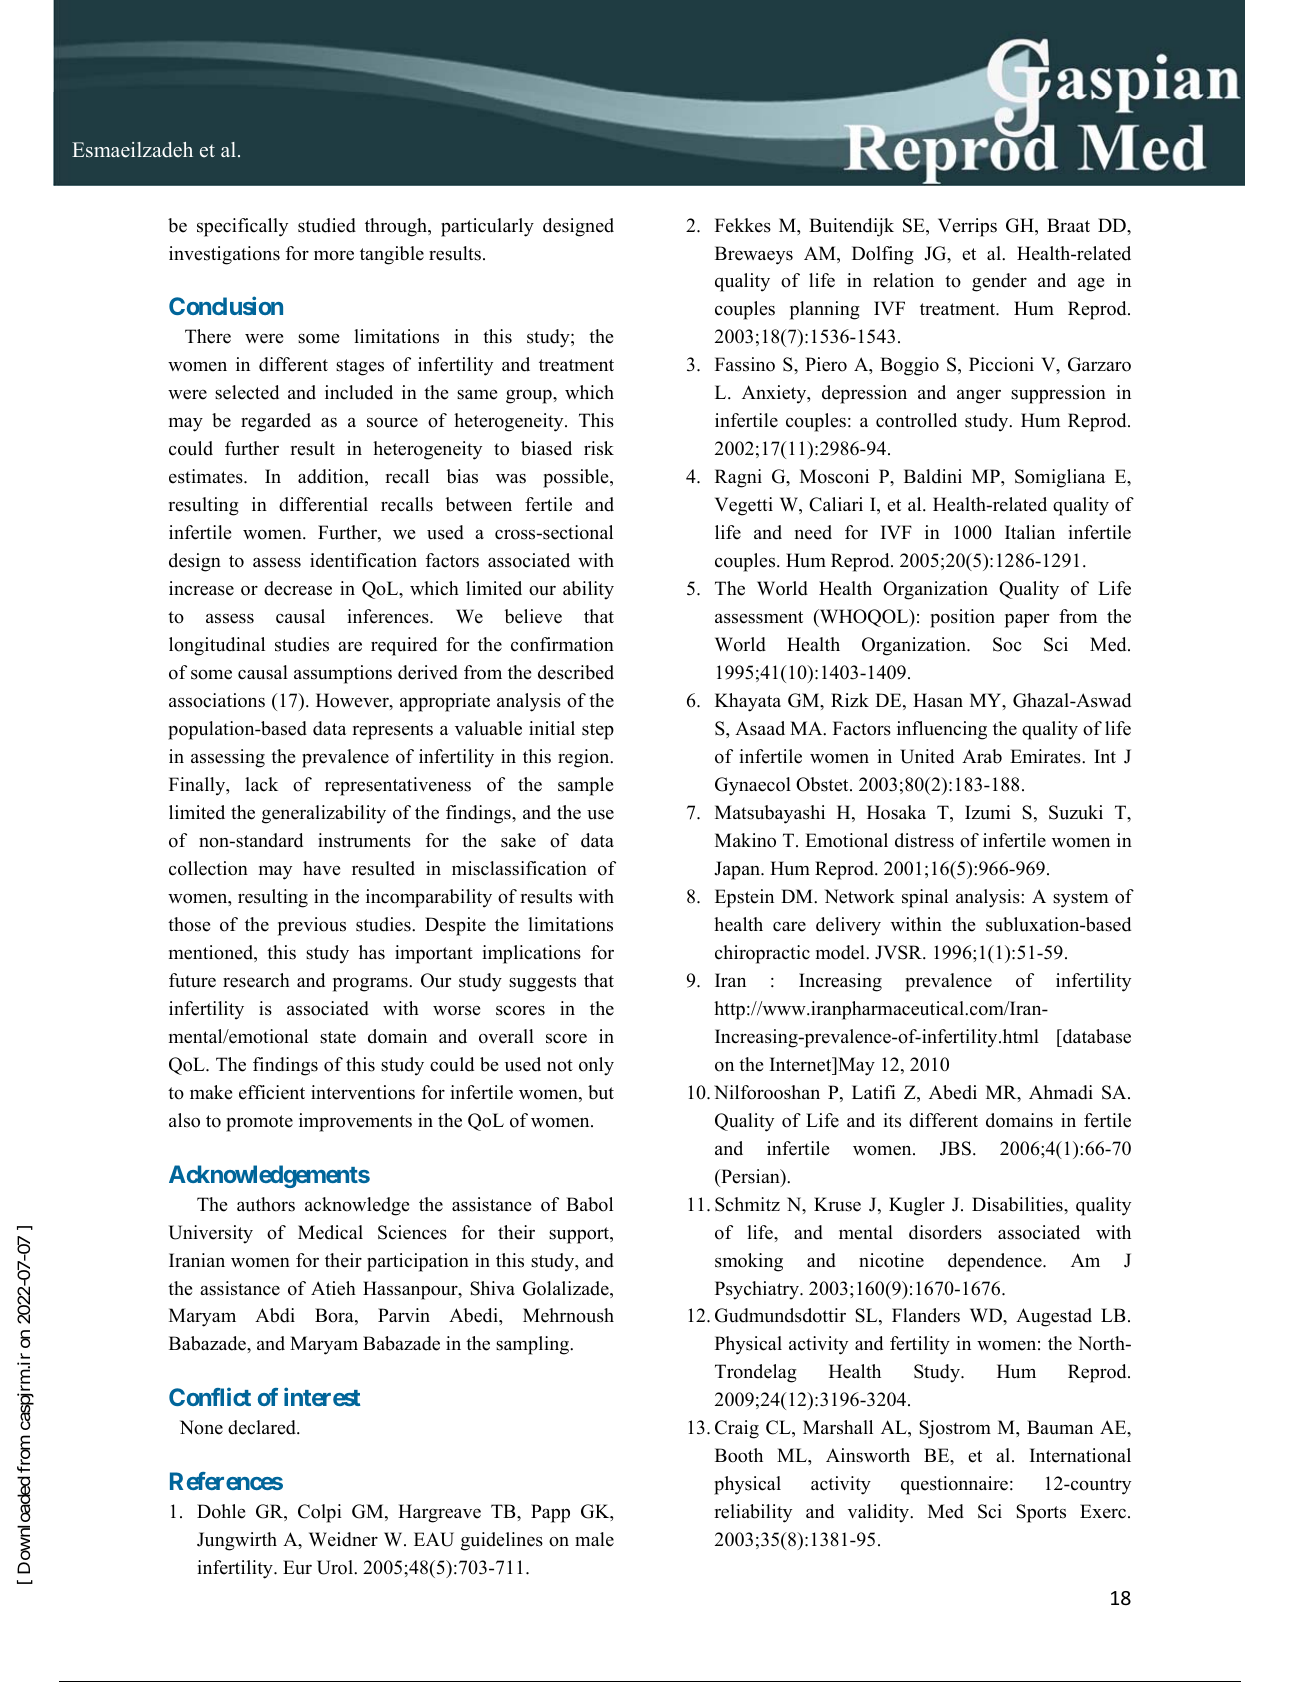  Describe the element at coordinates (330, 1232) in the screenshot. I see `Medical` at that location.
